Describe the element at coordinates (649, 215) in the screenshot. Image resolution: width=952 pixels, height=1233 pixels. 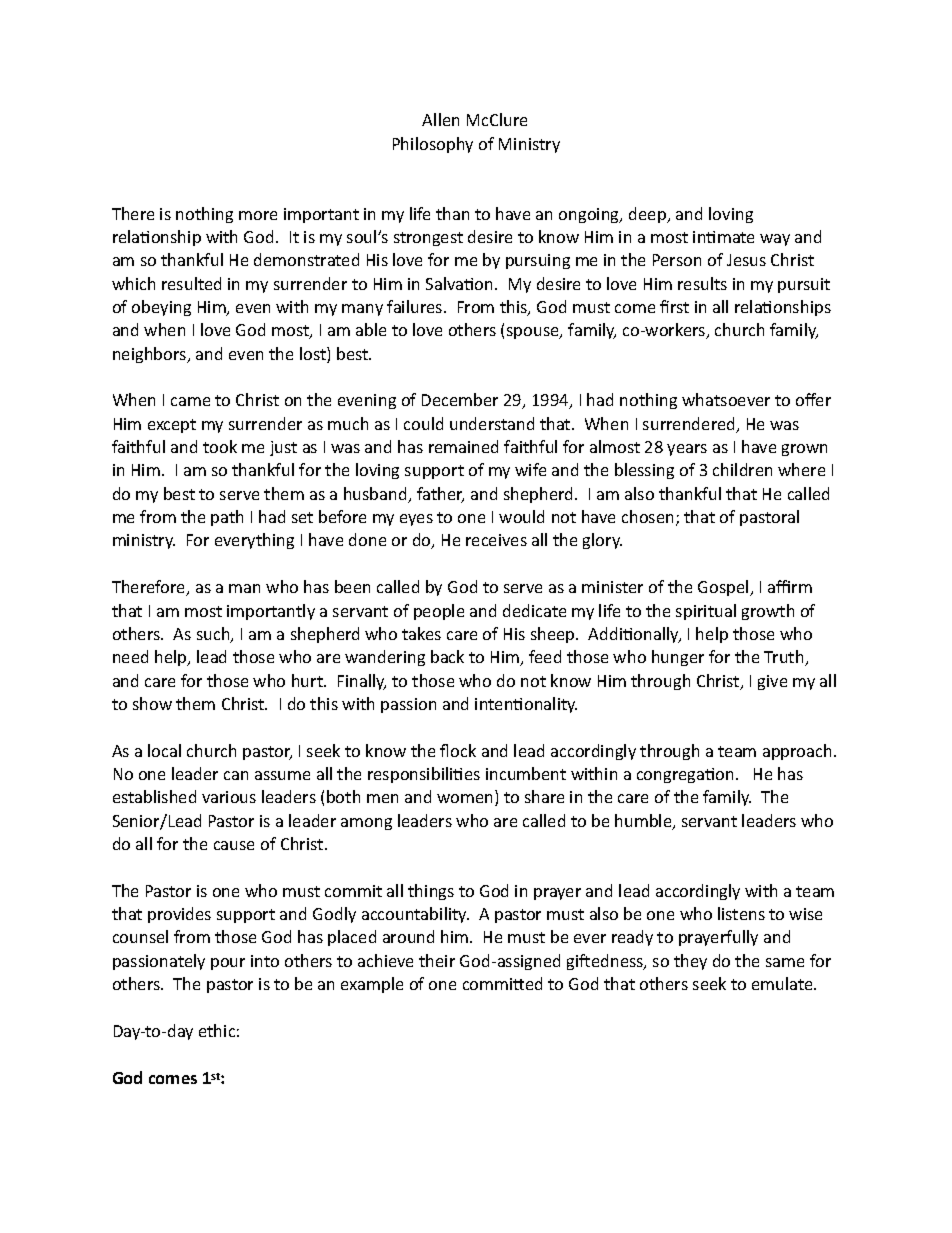
I see `deep` at that location.
